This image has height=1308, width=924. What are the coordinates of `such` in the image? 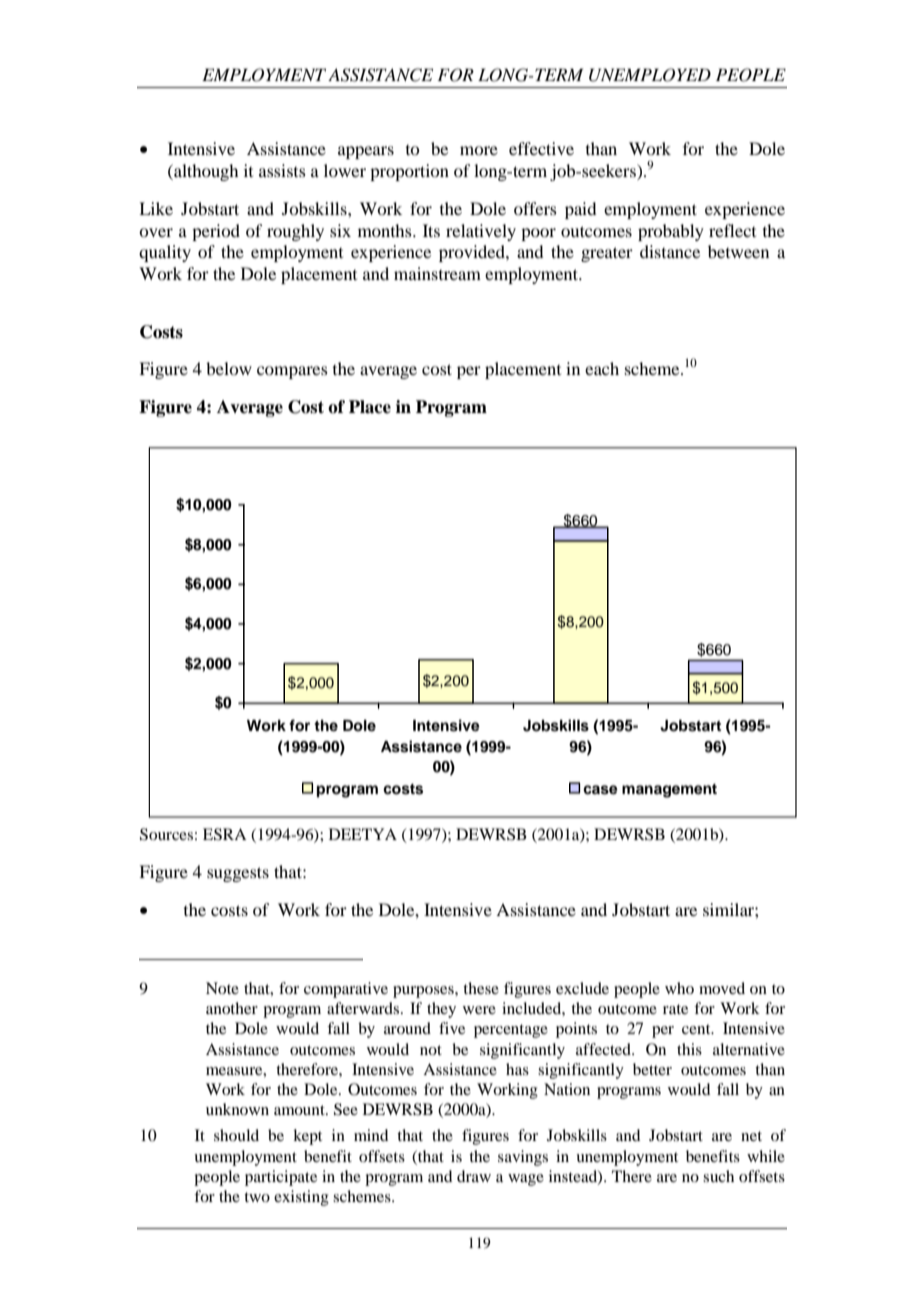 It's located at (718, 1176).
